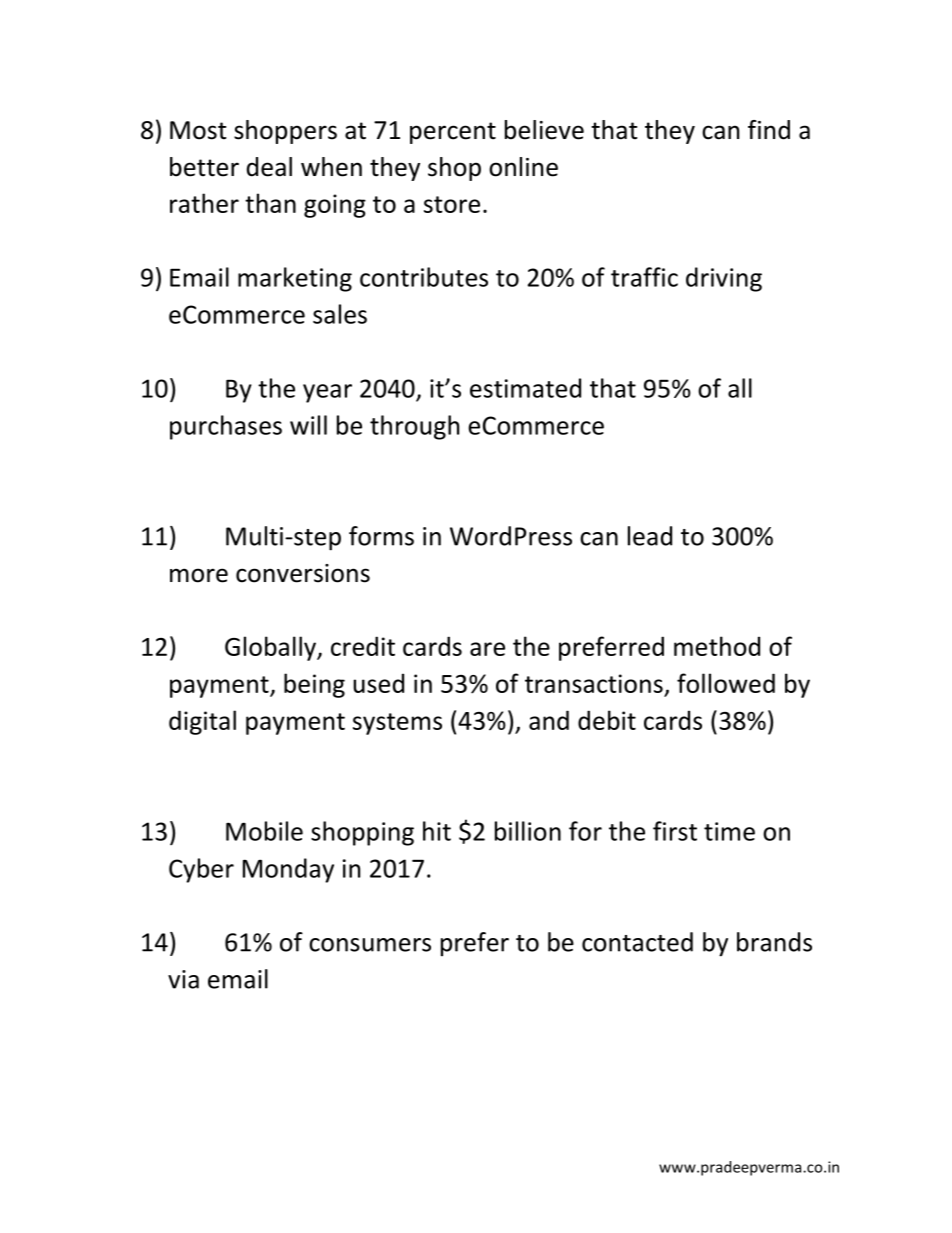 This screenshot has height=1233, width=952. What do you see at coordinates (650, 536) in the screenshot?
I see `lead` at bounding box center [650, 536].
